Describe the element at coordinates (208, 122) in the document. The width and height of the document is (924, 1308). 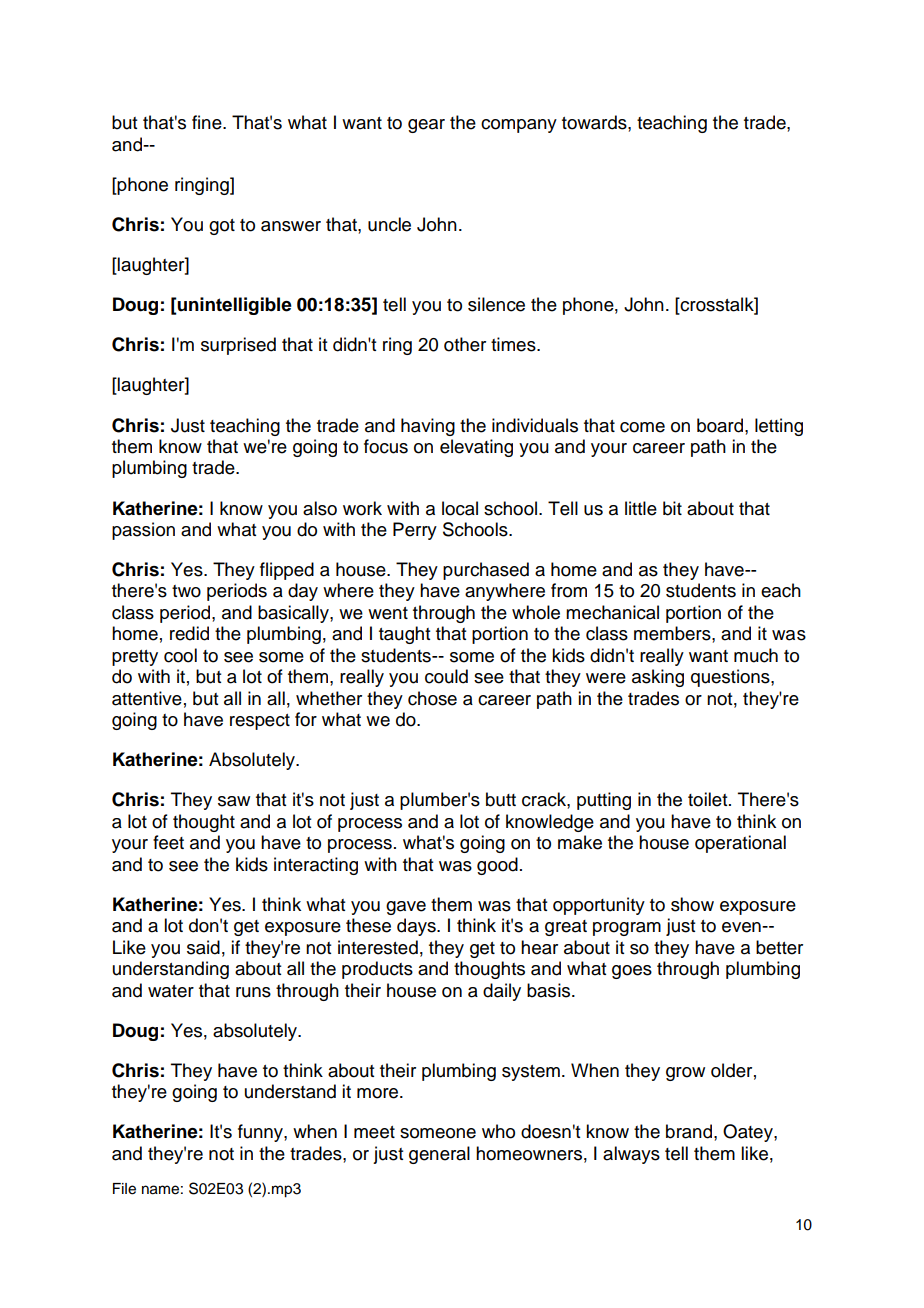
I see `fine` at that location.
